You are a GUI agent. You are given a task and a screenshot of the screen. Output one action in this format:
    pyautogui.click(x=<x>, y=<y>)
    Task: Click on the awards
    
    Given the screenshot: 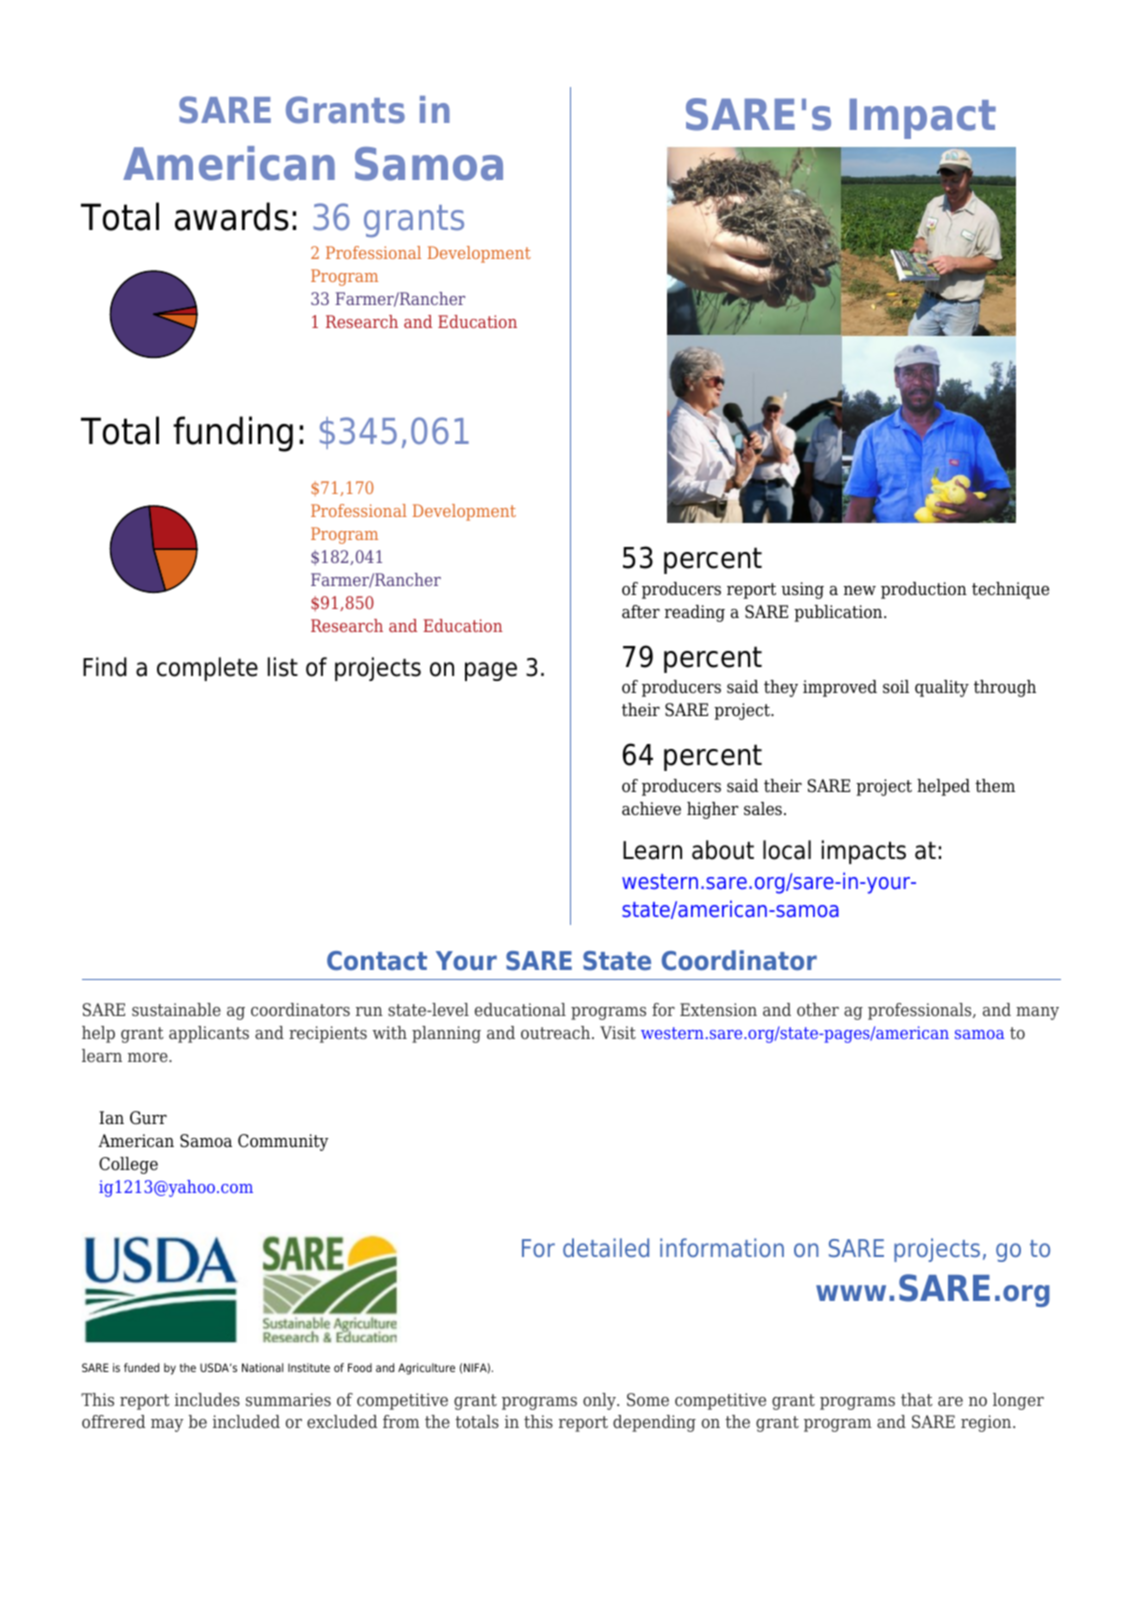 What is the action you would take?
    pyautogui.click(x=232, y=216)
